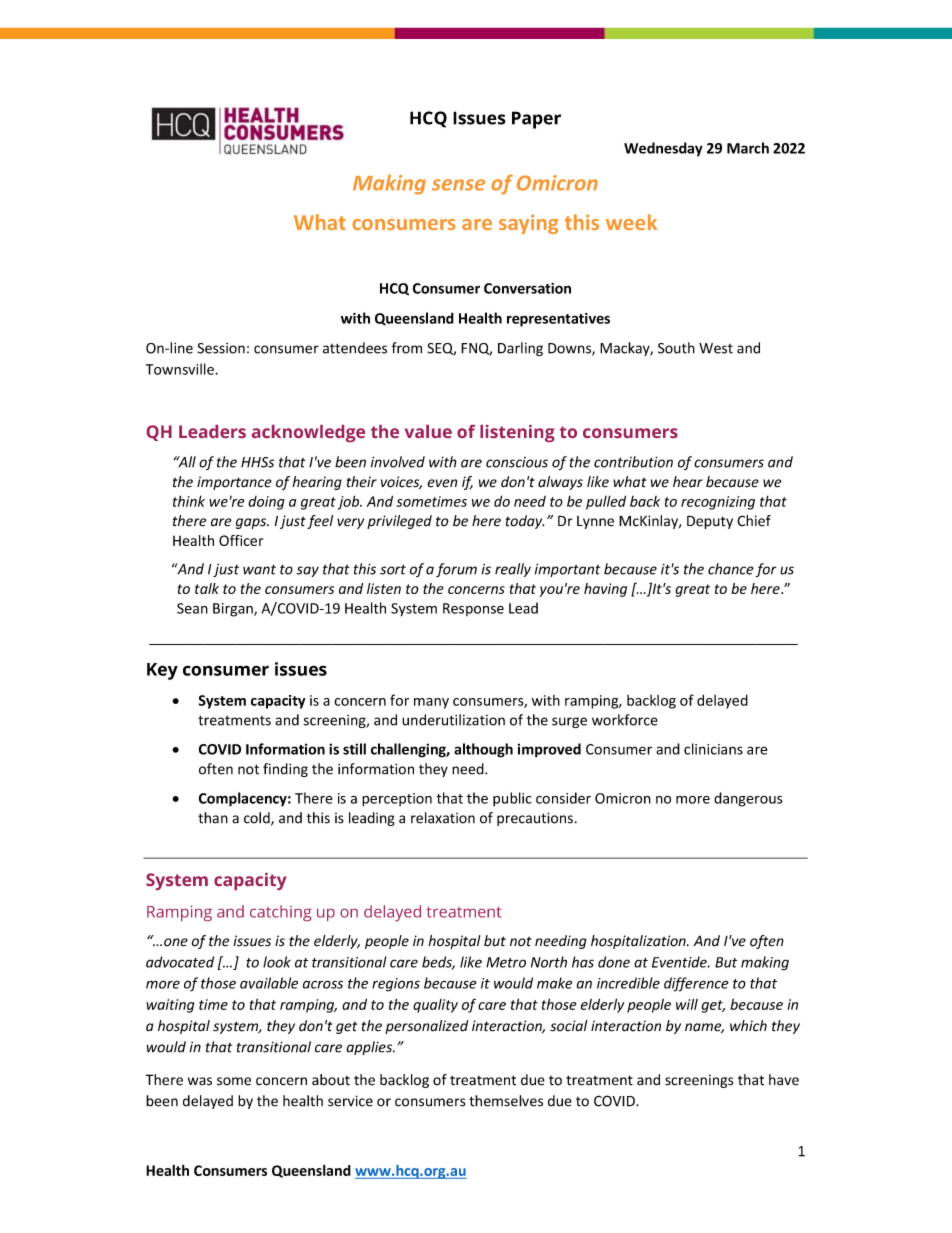 The image size is (952, 1233). What do you see at coordinates (285, 770) in the document?
I see `finding` at bounding box center [285, 770].
